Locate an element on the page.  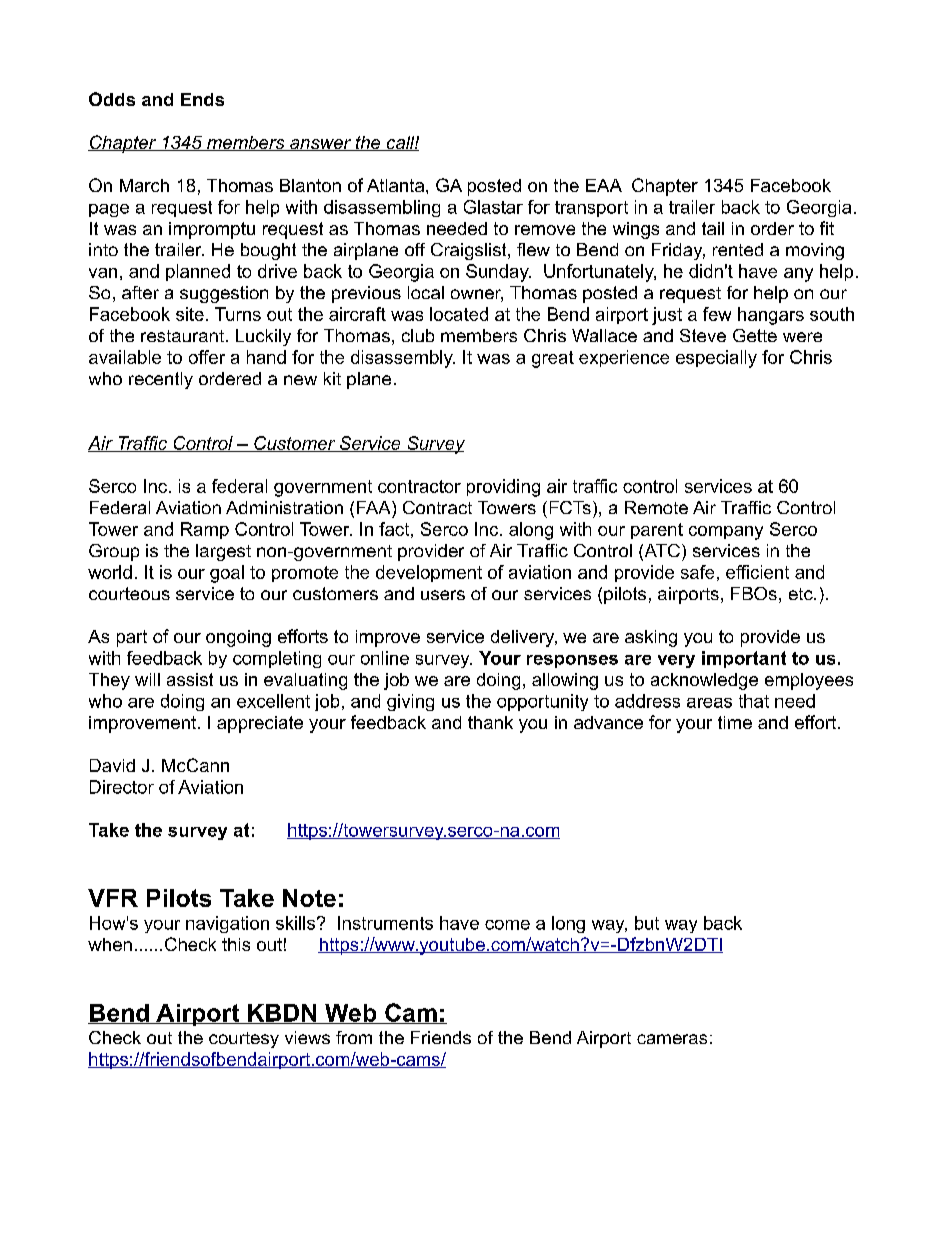
cameras is located at coordinates (672, 1039).
